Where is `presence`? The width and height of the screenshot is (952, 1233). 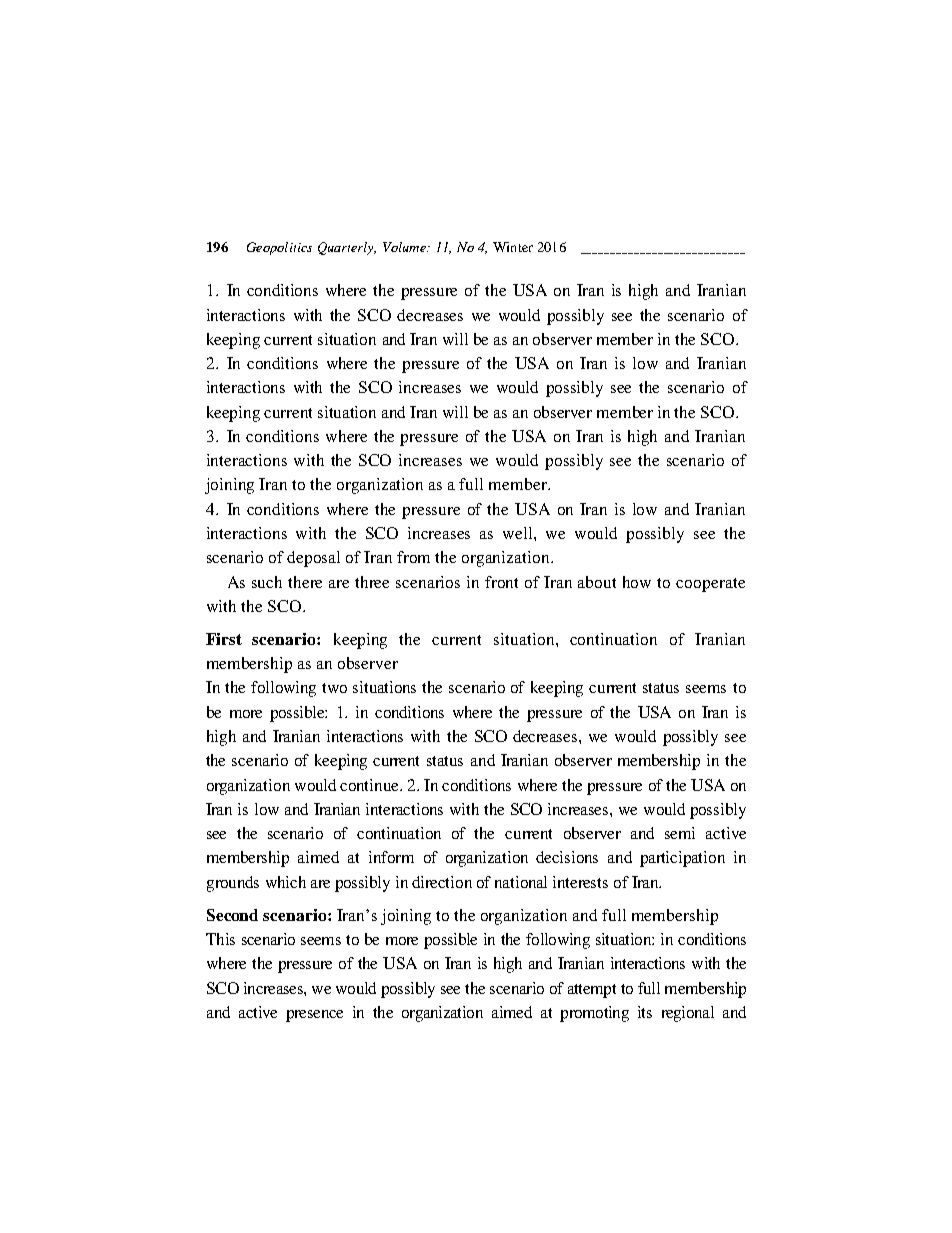 presence is located at coordinates (314, 1016).
